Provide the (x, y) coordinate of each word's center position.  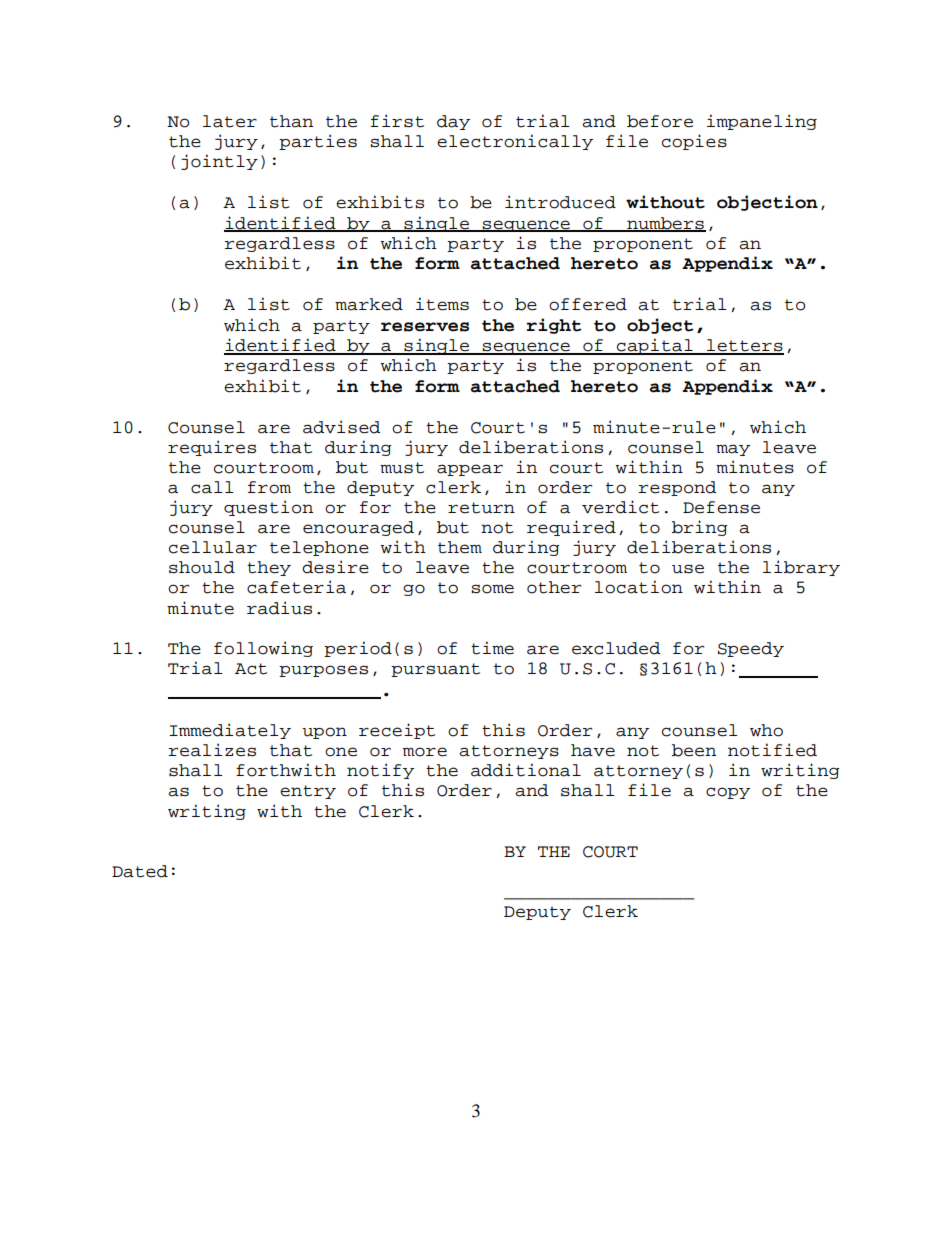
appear (470, 470)
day (453, 122)
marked (369, 304)
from (269, 487)
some (492, 589)
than (291, 121)
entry (308, 792)
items (442, 304)
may (733, 450)
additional (526, 770)
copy (728, 793)
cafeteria (296, 587)
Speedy (751, 649)
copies (694, 142)
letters (744, 346)
